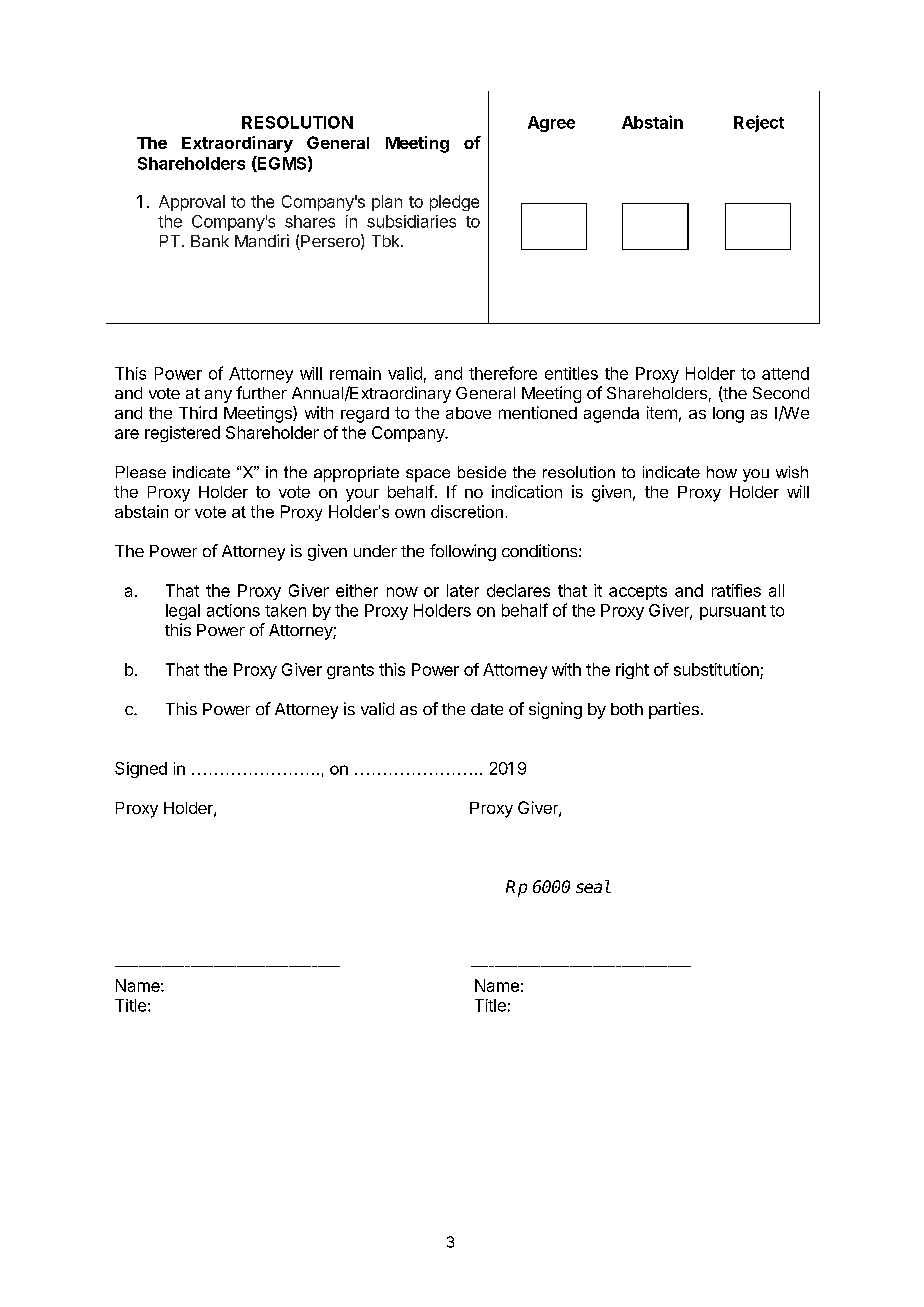 Image resolution: width=924 pixels, height=1307 pixels. Describe the element at coordinates (593, 886) in the page. I see `seal` at that location.
